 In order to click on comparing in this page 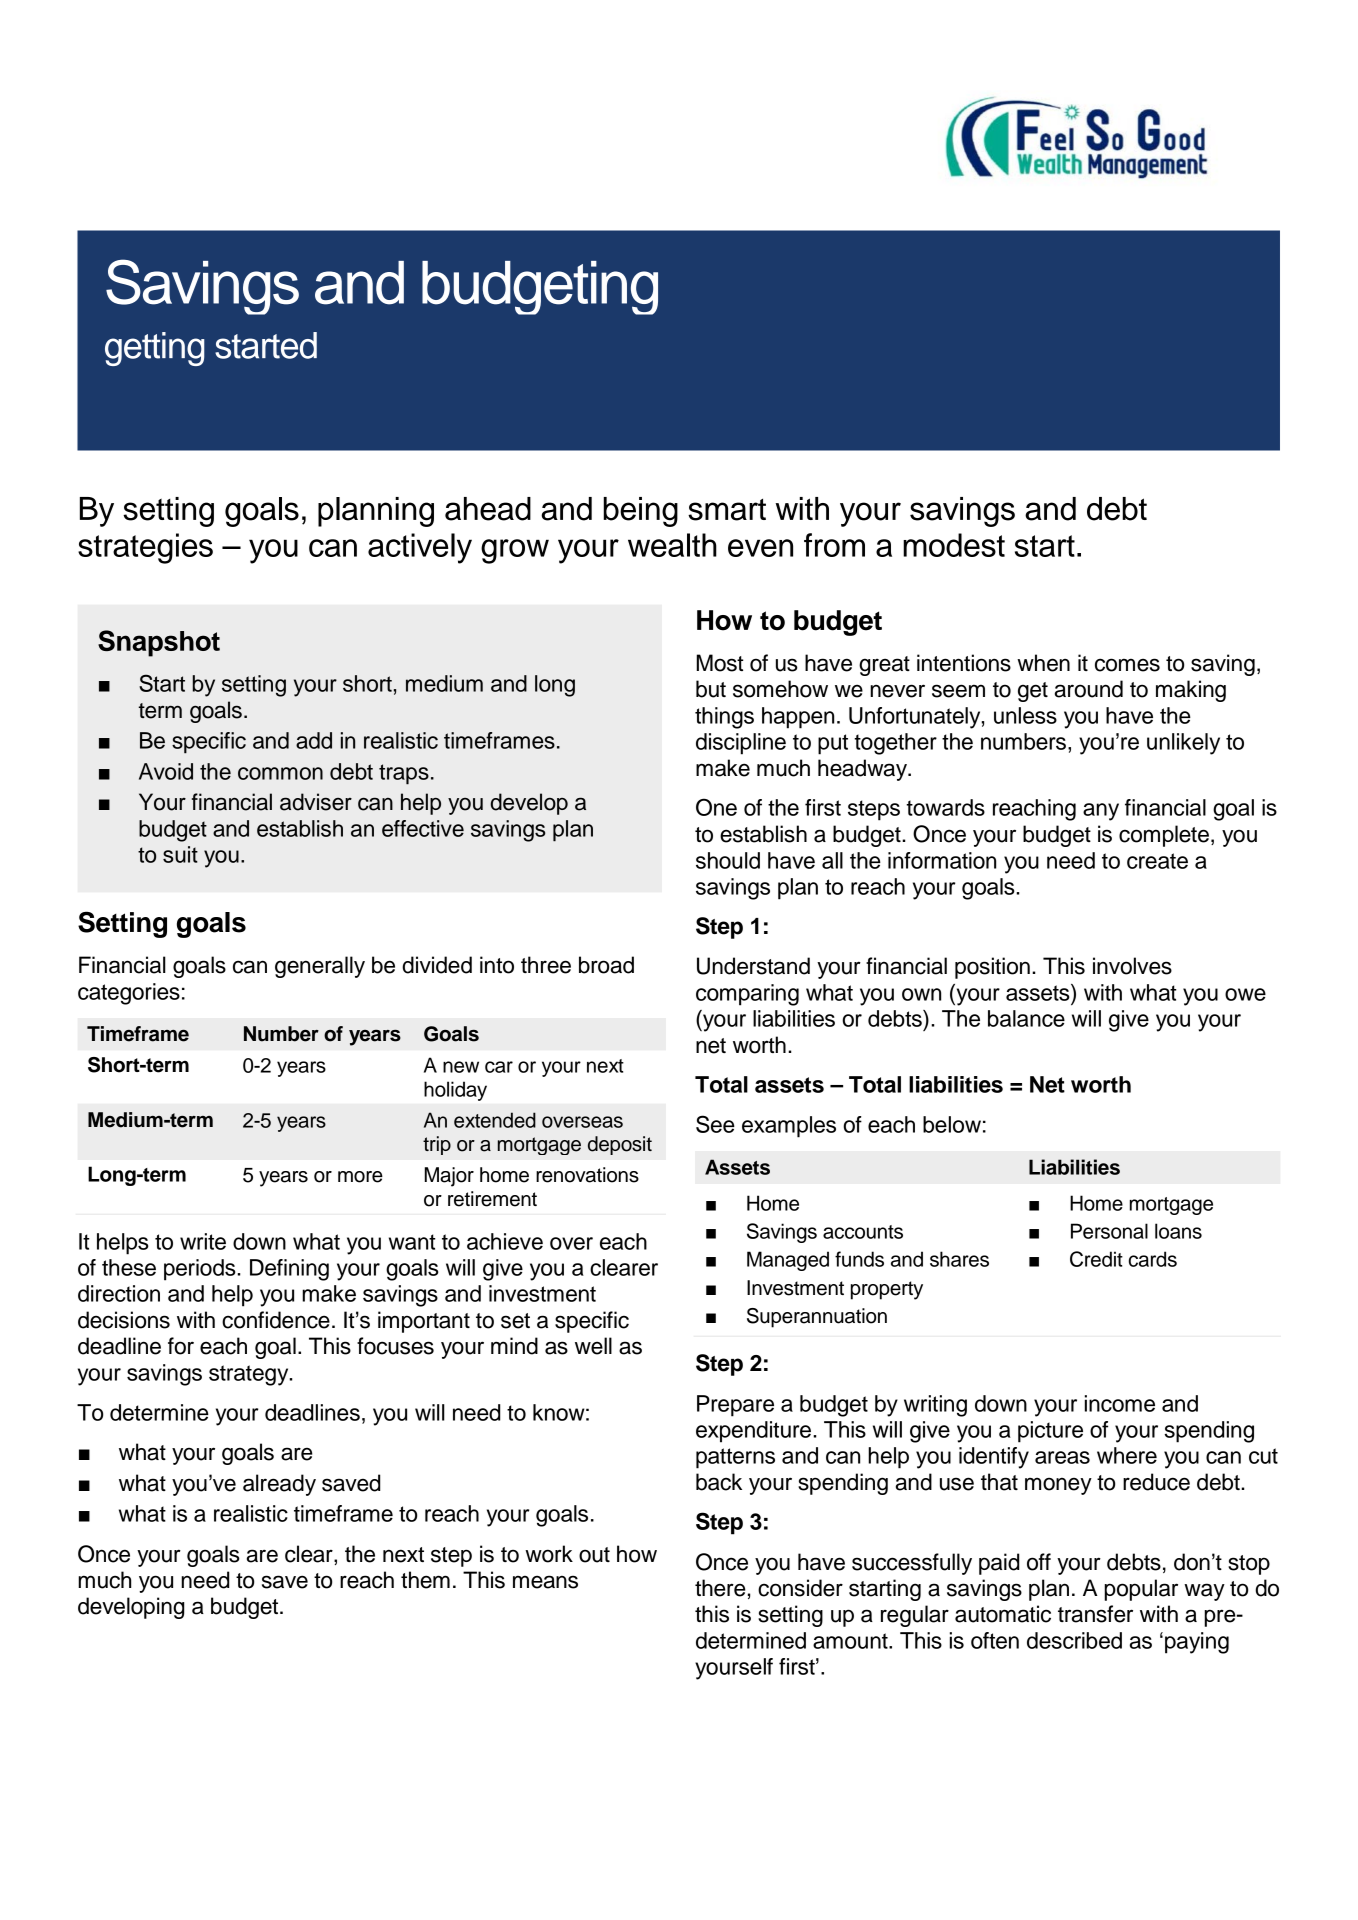, I will do `click(747, 995)`.
